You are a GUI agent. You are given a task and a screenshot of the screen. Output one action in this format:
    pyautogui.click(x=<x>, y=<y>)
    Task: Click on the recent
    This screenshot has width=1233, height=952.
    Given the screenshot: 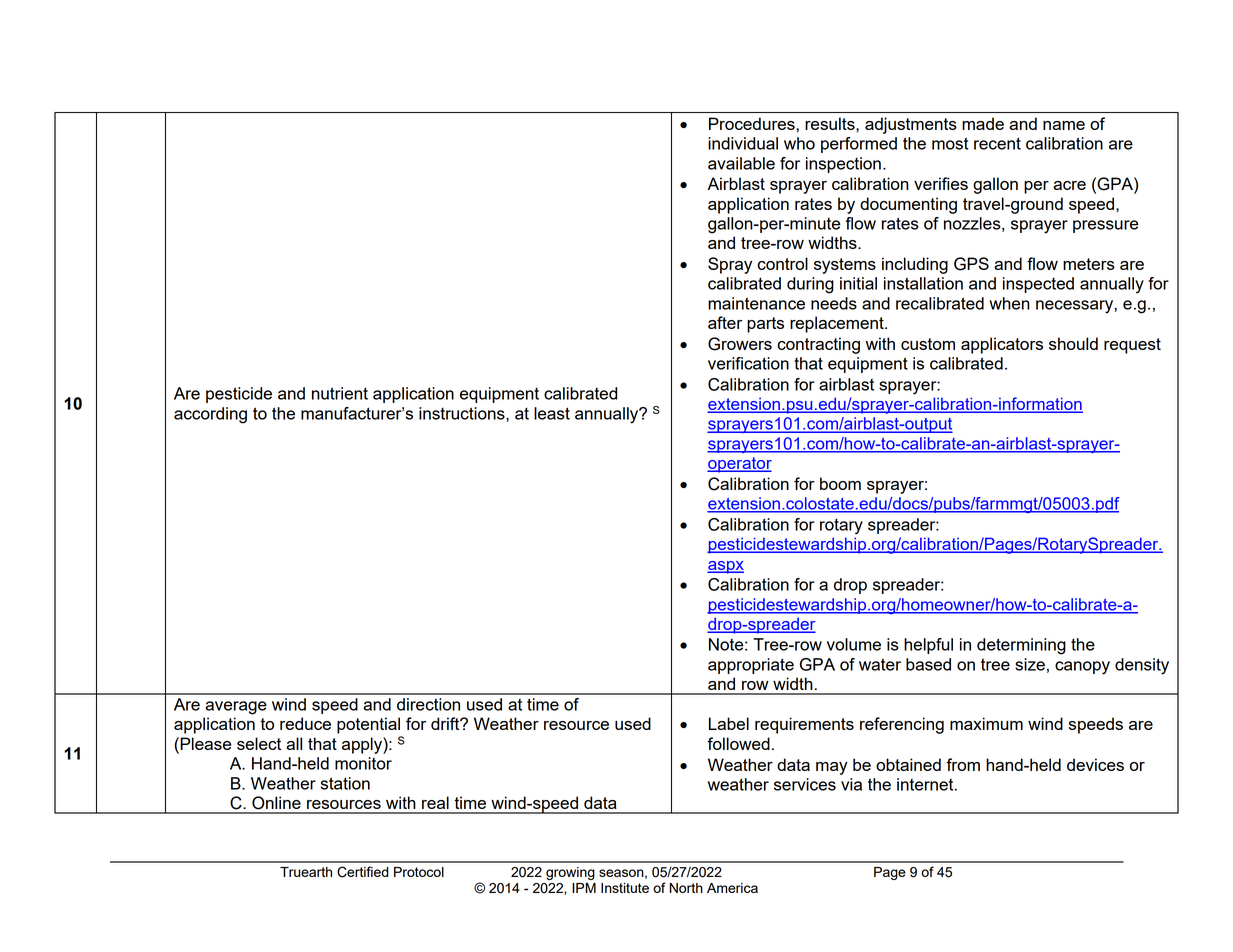 What is the action you would take?
    pyautogui.click(x=997, y=143)
